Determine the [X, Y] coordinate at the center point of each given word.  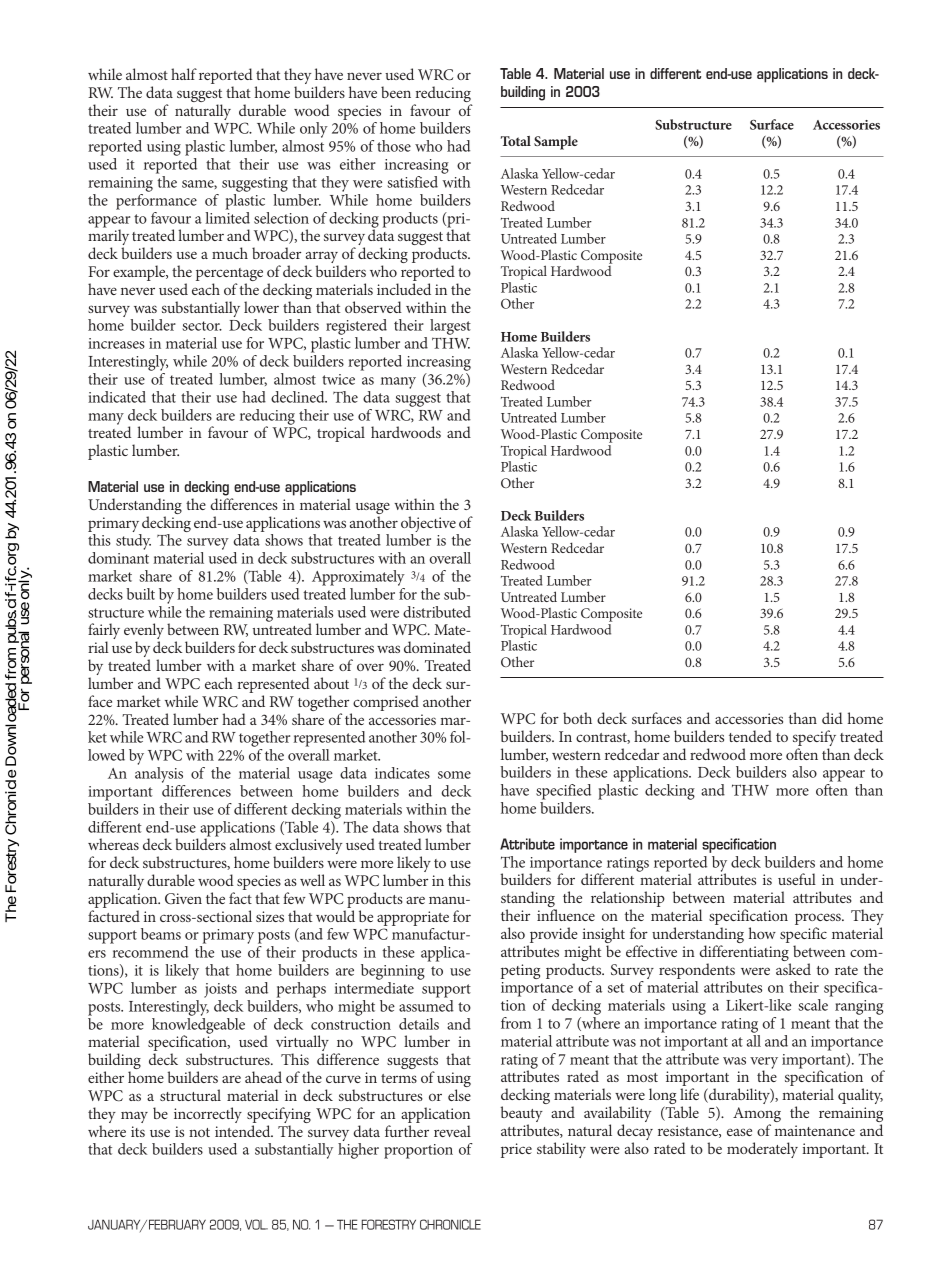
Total [516, 141]
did [832, 718]
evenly [144, 632]
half [184, 74]
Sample [556, 143]
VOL [256, 1224]
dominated [437, 647]
